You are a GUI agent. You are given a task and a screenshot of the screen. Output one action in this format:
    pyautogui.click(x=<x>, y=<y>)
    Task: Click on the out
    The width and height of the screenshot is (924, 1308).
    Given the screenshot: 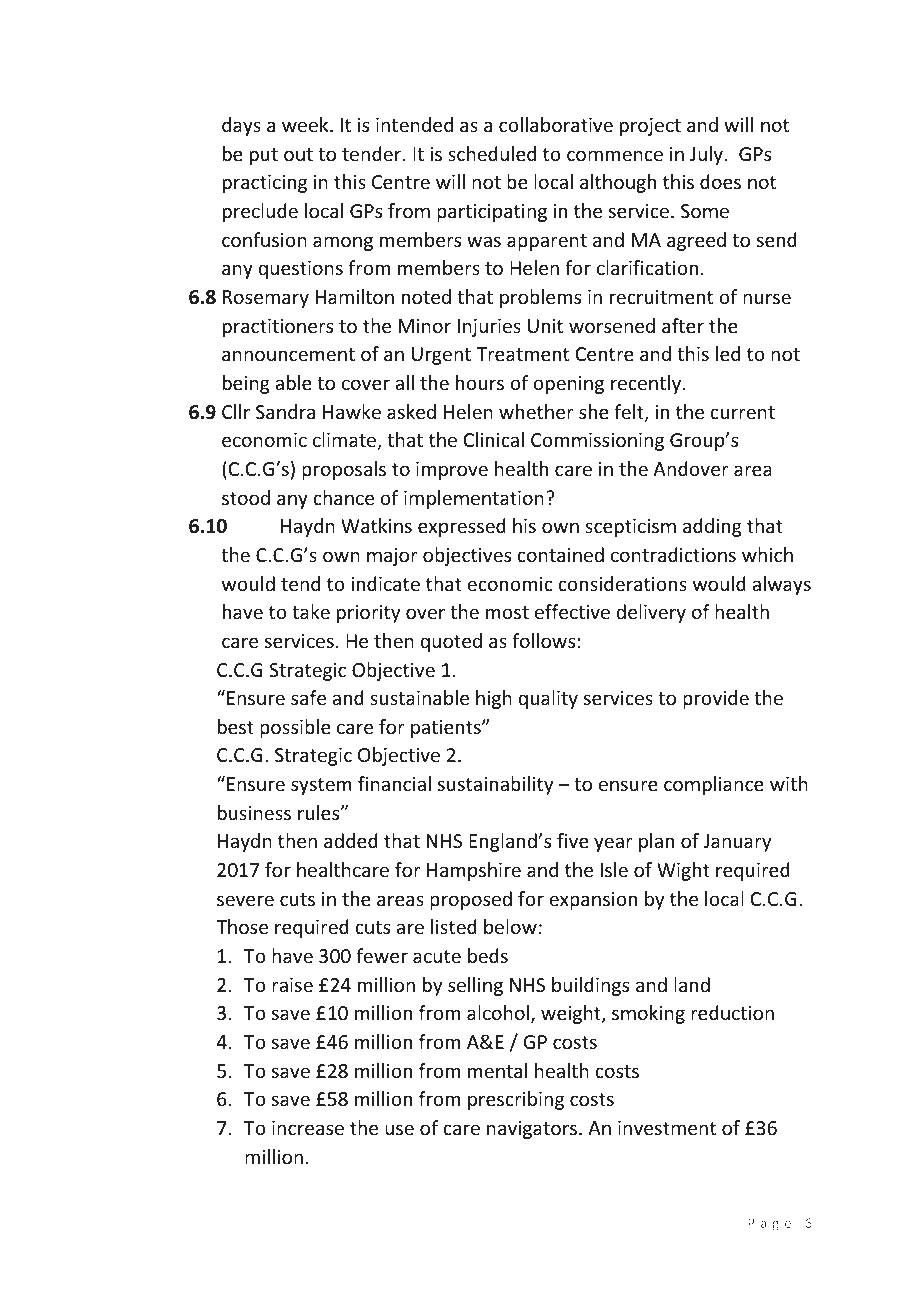 What is the action you would take?
    pyautogui.click(x=298, y=154)
